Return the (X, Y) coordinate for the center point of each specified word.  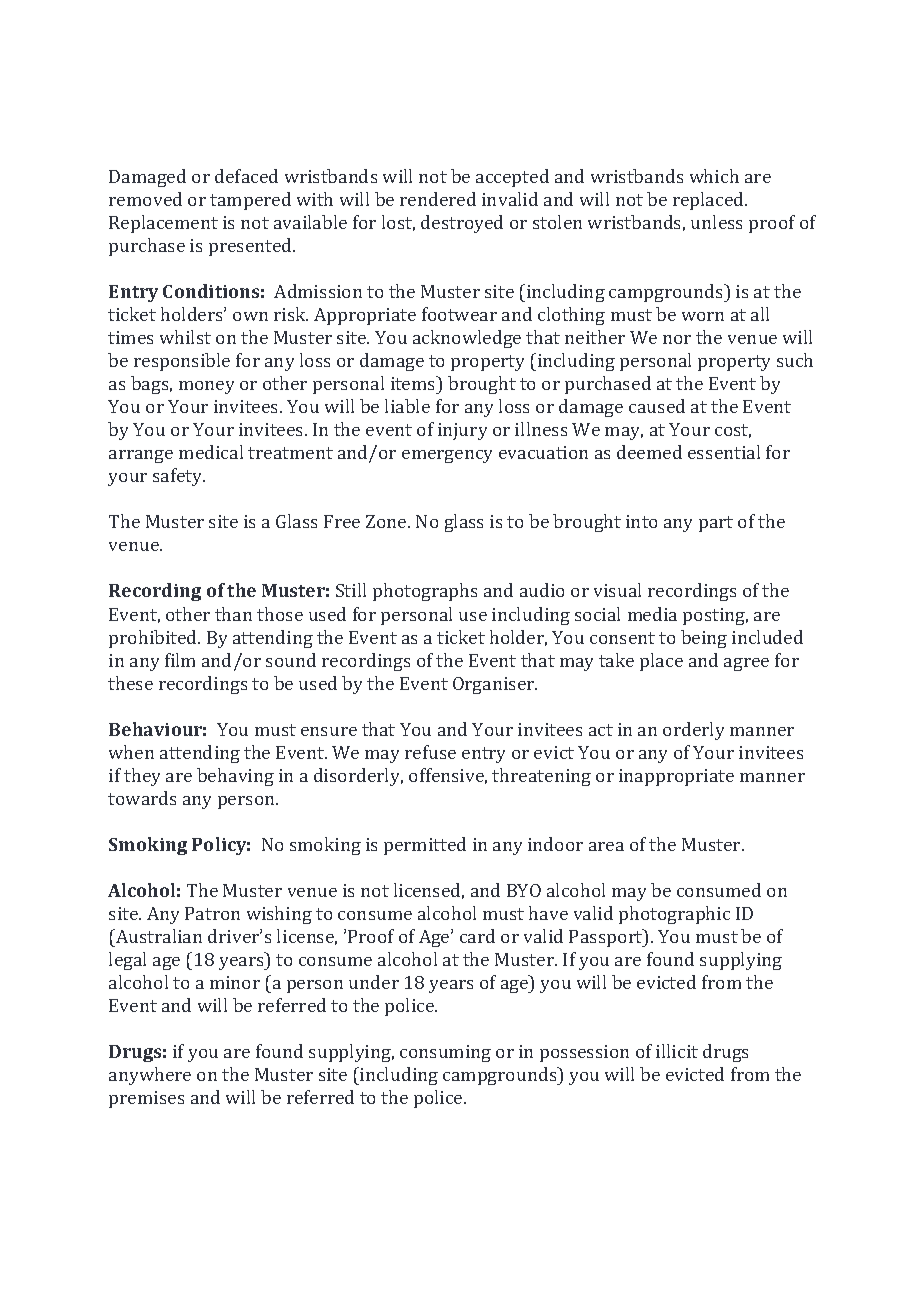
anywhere (150, 1076)
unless (716, 222)
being (704, 639)
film (180, 660)
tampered (250, 201)
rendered (438, 199)
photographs (425, 592)
